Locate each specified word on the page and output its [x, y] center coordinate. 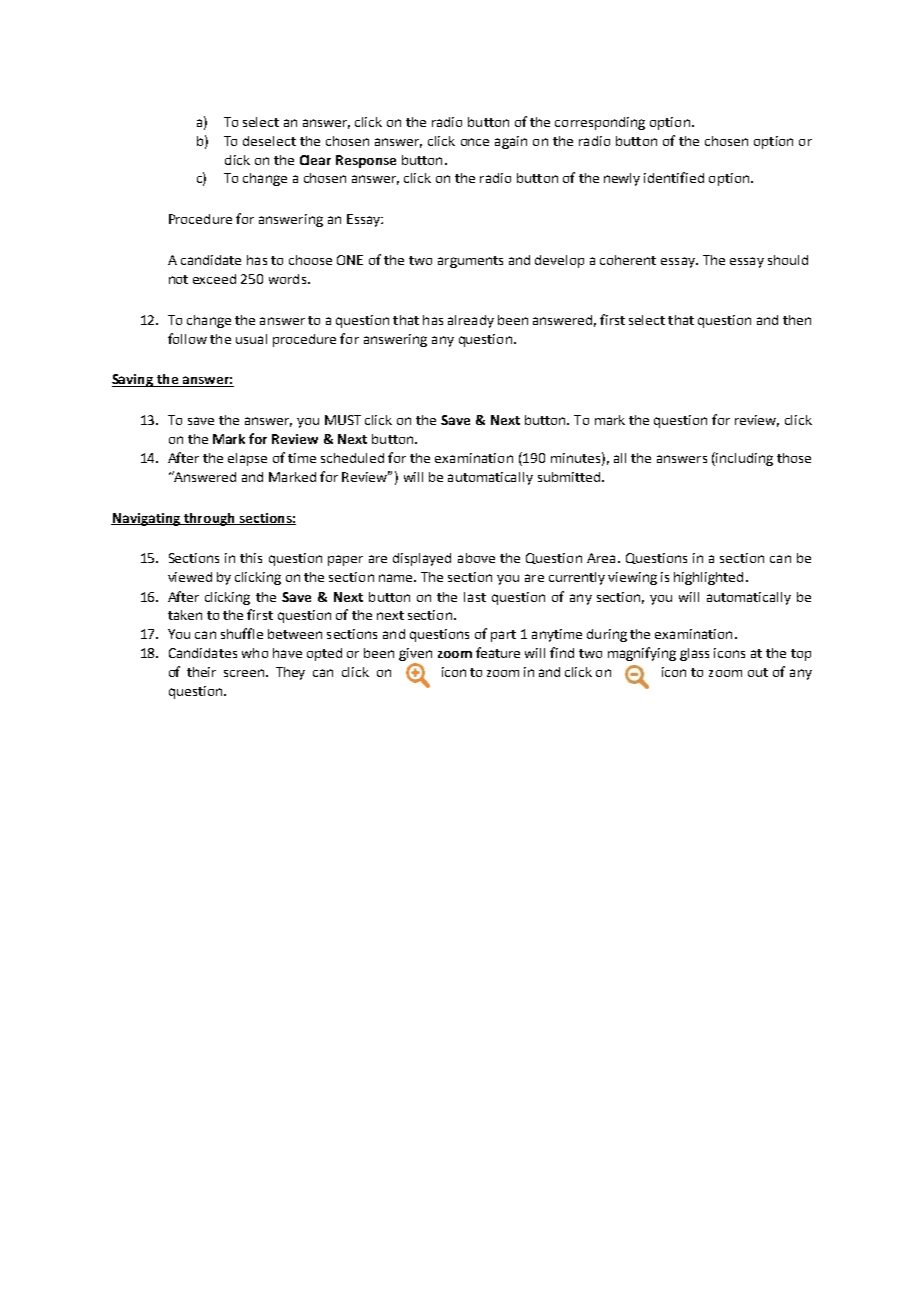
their [201, 672]
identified [674, 177]
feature [498, 652]
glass [694, 654]
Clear [315, 160]
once [475, 142]
